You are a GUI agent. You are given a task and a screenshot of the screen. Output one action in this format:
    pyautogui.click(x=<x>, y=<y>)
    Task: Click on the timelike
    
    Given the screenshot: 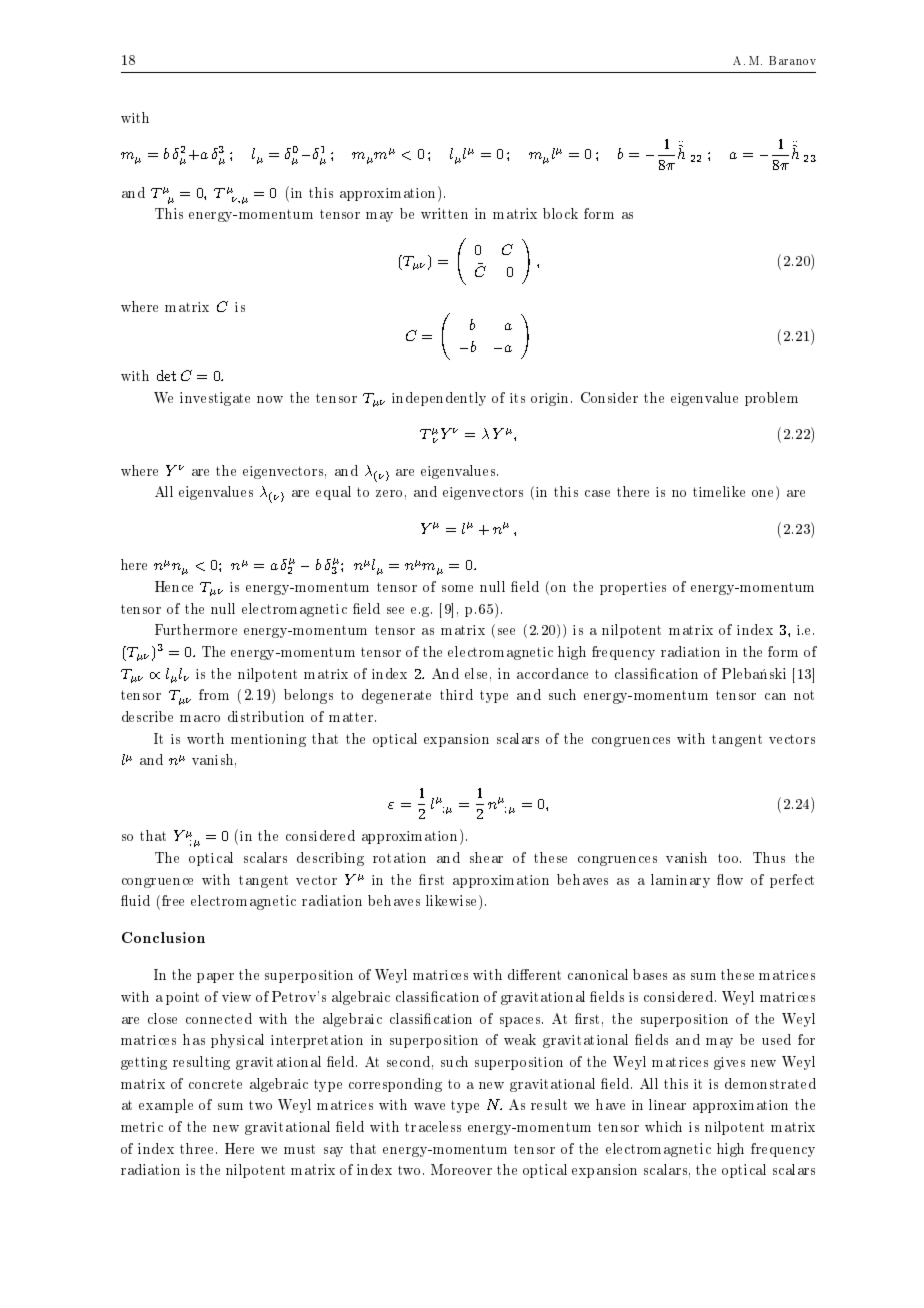 What is the action you would take?
    pyautogui.click(x=719, y=491)
